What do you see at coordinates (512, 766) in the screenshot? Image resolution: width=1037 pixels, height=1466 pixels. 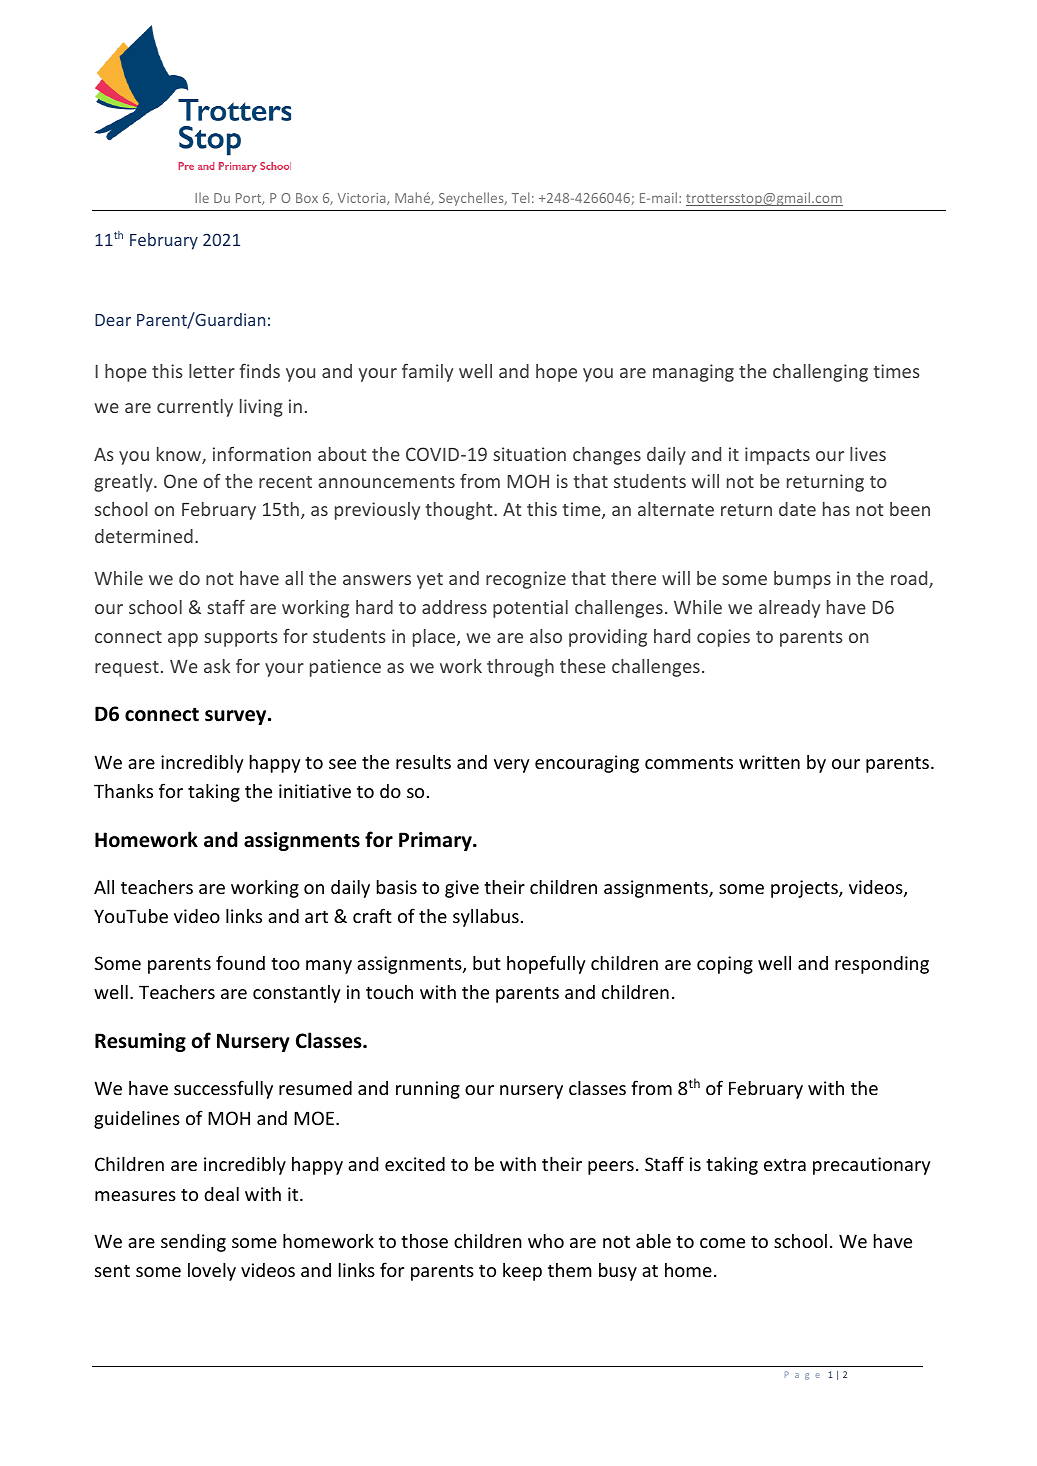 I see `very` at bounding box center [512, 766].
